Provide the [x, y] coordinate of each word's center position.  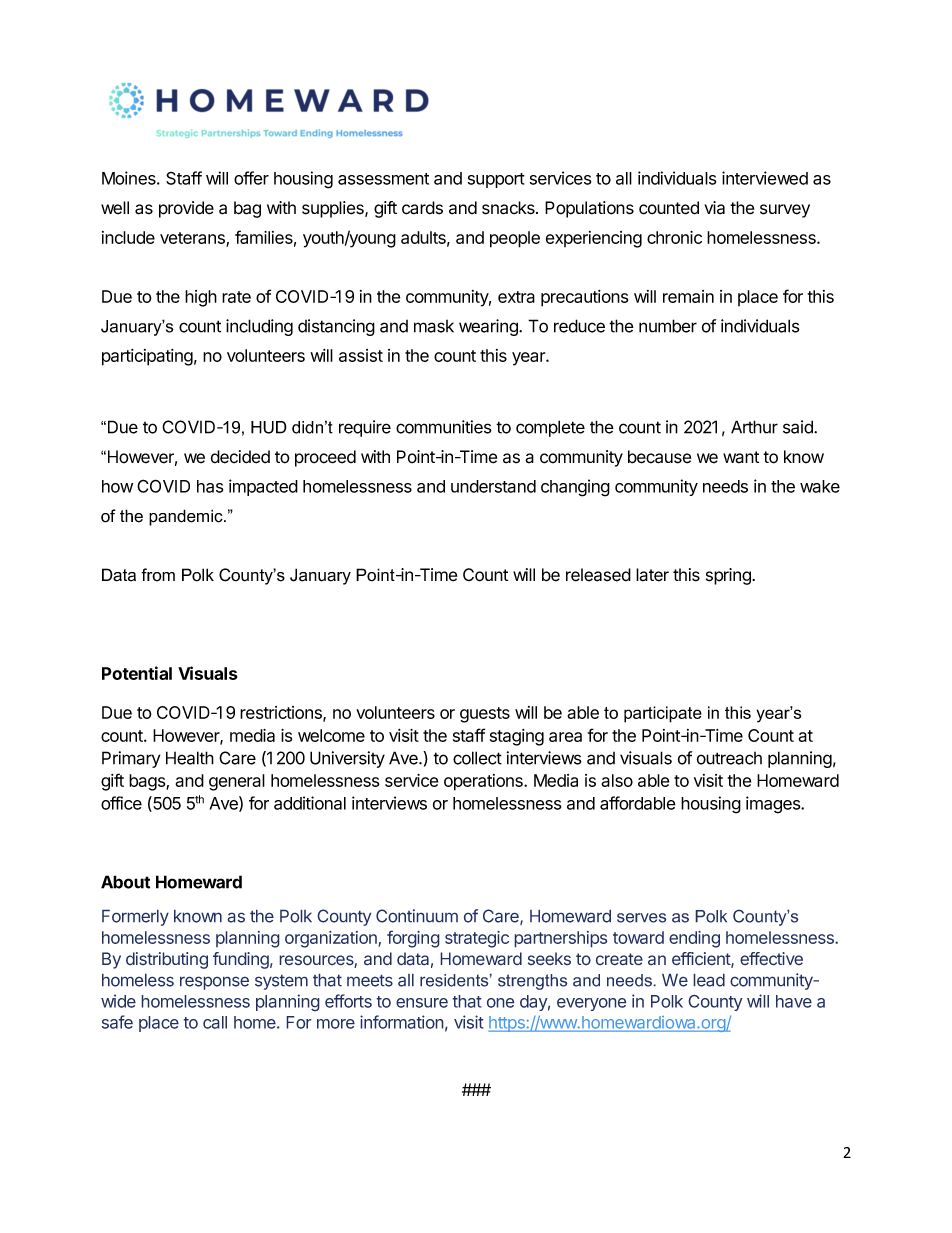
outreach [729, 758]
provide [186, 209]
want [741, 457]
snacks [509, 208]
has [210, 486]
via [714, 208]
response [214, 983]
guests [485, 715]
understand [493, 486]
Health [190, 758]
